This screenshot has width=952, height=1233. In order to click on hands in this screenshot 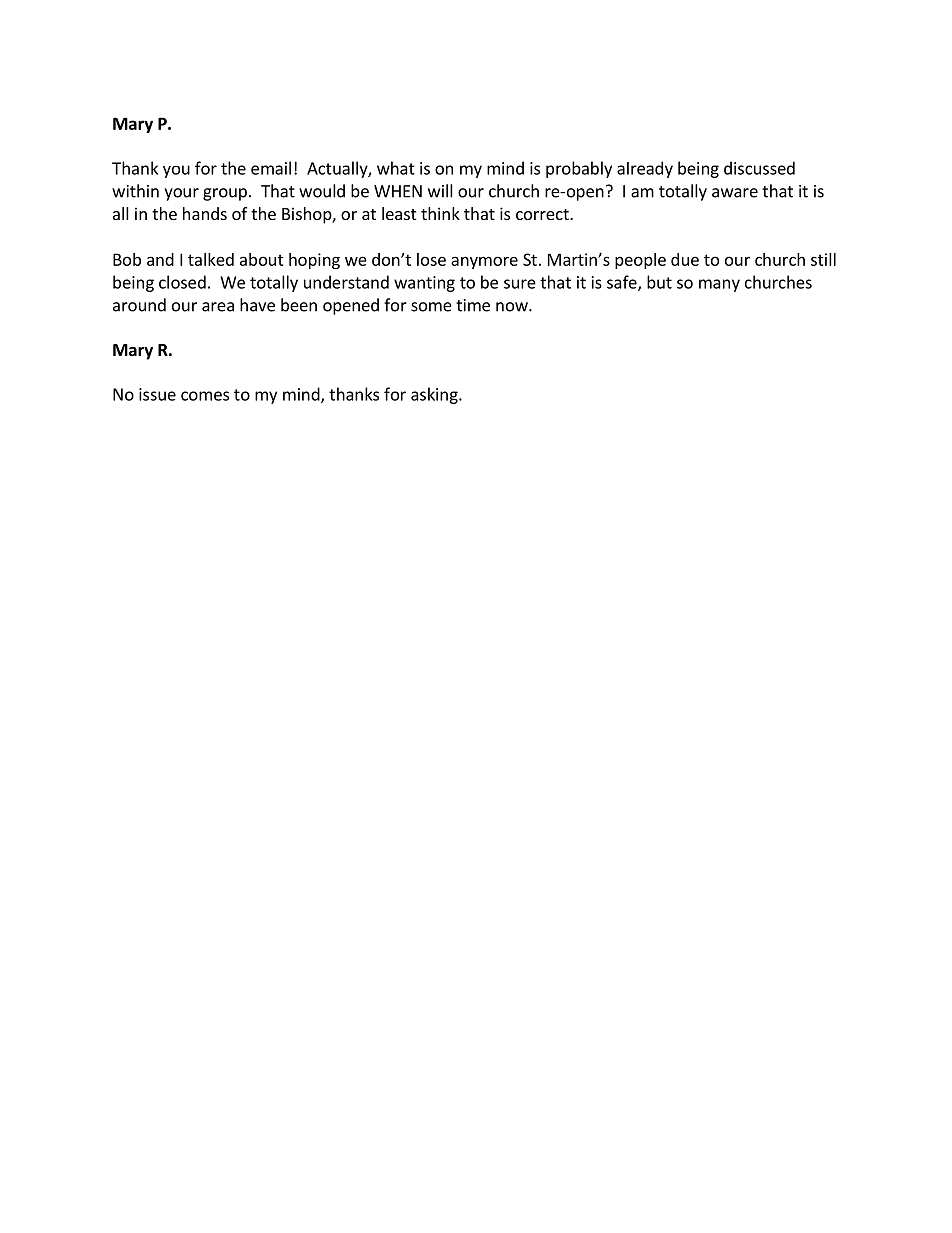, I will do `click(205, 213)`.
